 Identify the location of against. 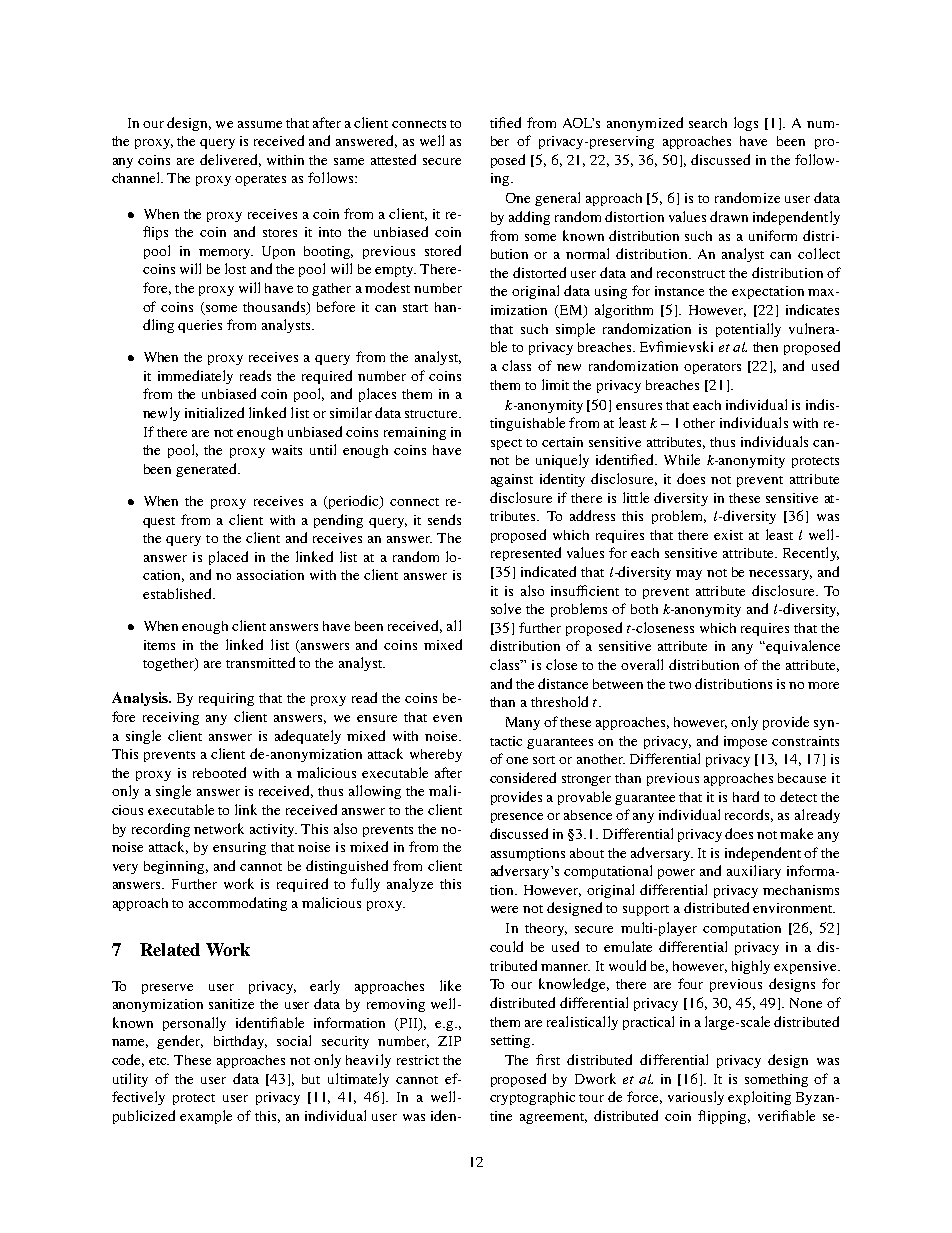
(512, 480).
